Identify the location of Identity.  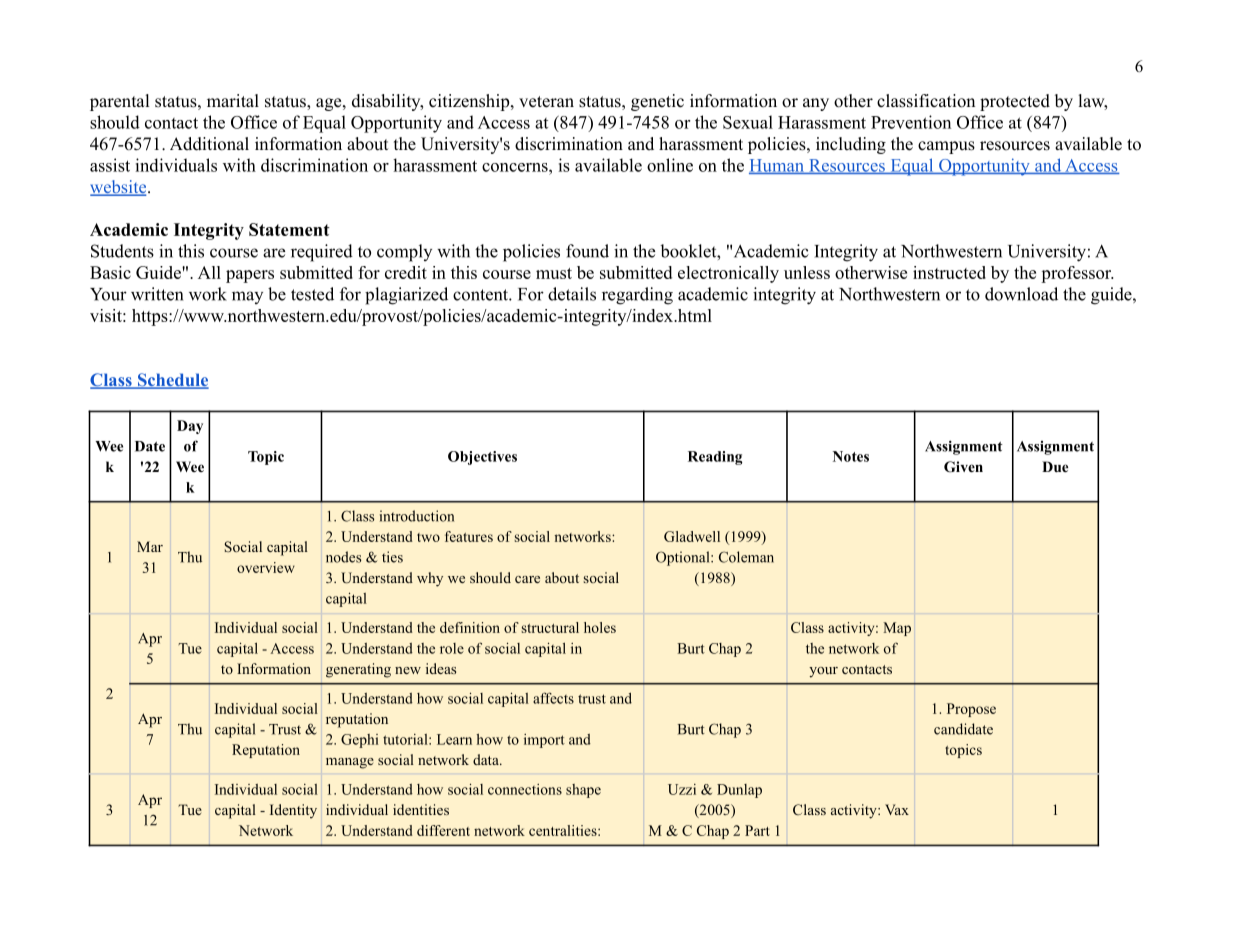
(293, 811).
